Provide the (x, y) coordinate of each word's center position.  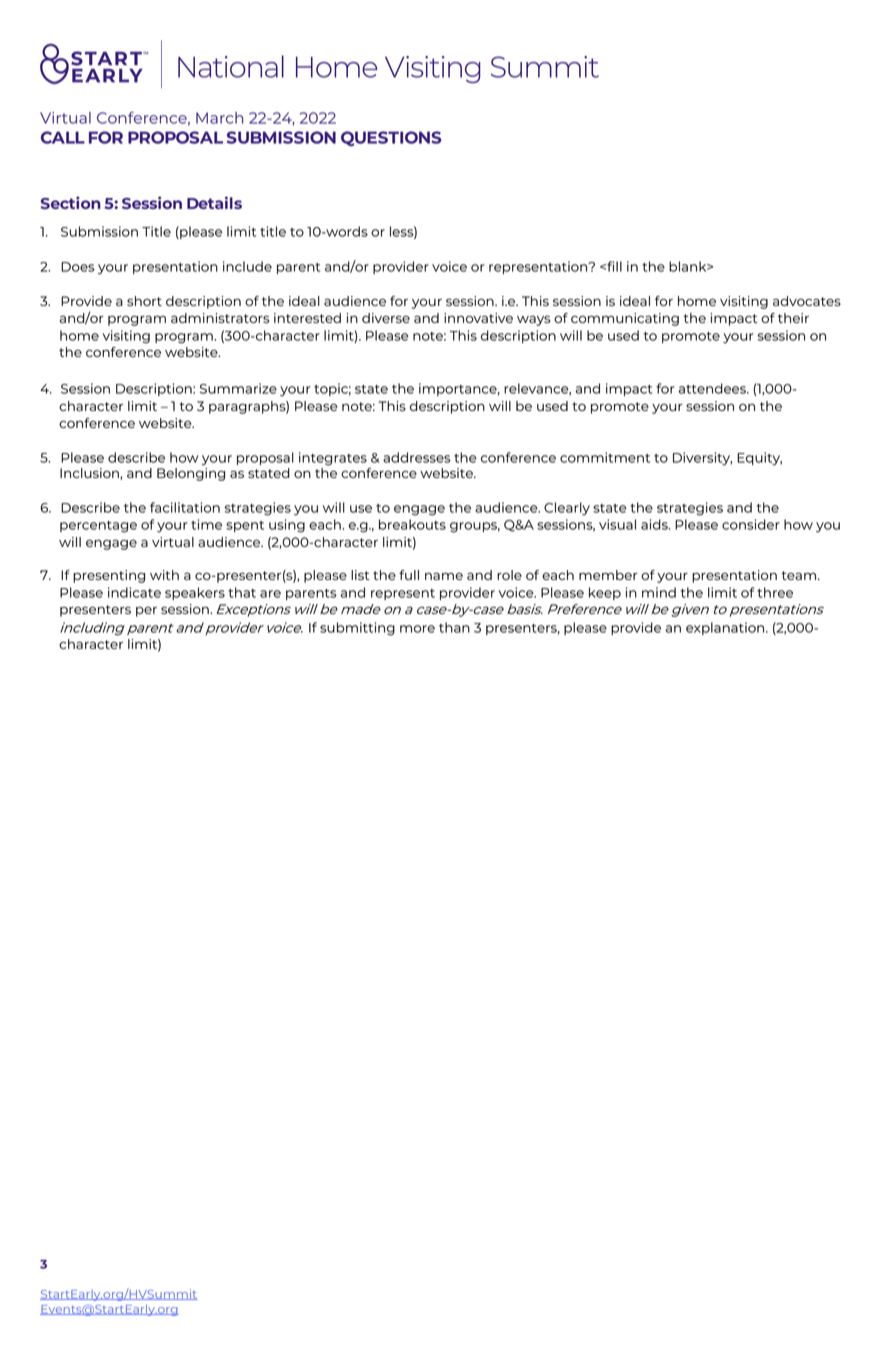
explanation (726, 628)
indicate (134, 592)
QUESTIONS (391, 138)
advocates (807, 301)
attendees (713, 388)
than (454, 627)
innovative (478, 318)
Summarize (238, 388)
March (219, 118)
